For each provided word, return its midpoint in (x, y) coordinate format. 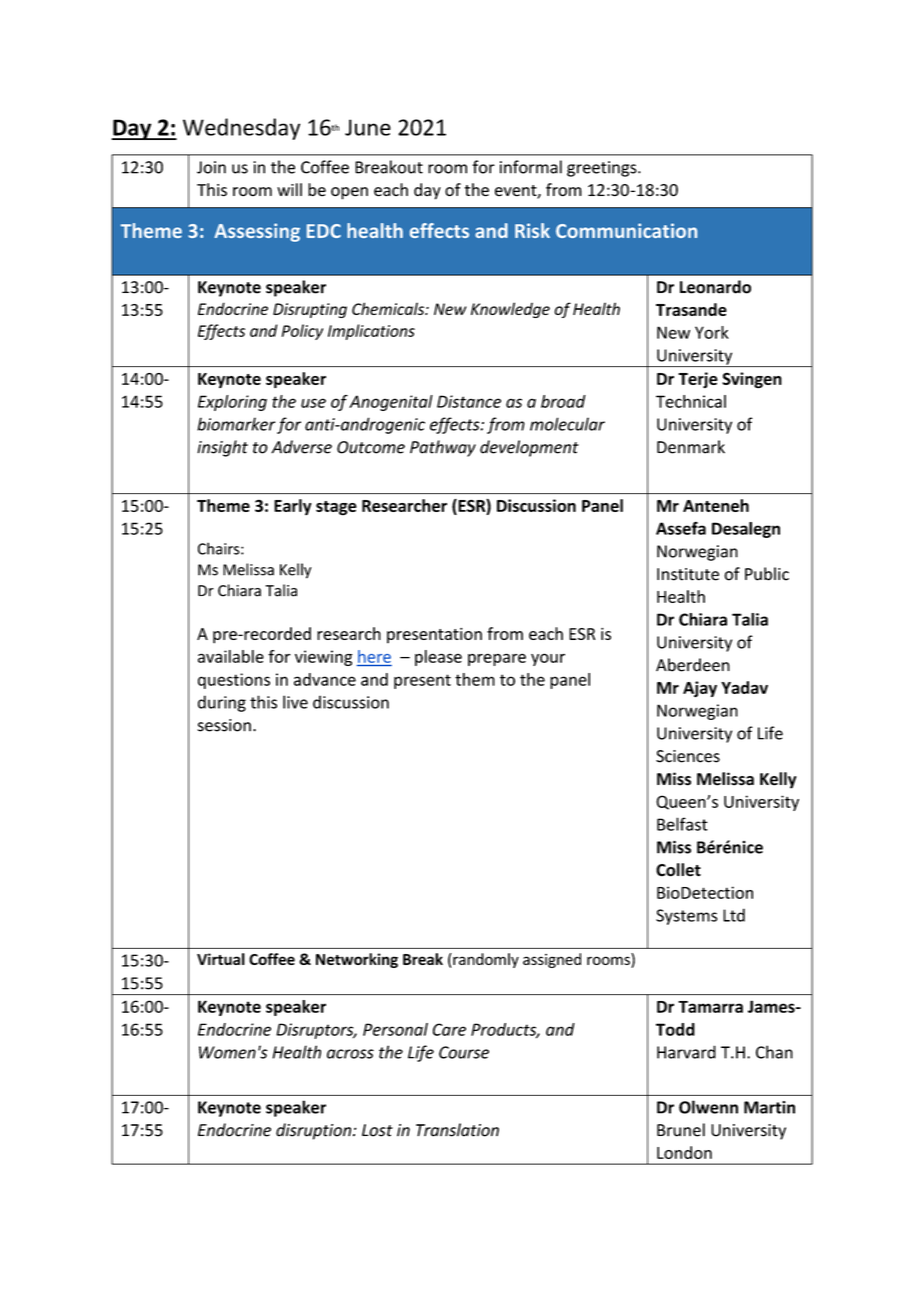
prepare (497, 659)
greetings (603, 169)
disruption (315, 1131)
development (529, 448)
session (224, 725)
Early (293, 507)
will (289, 189)
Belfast (682, 824)
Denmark (691, 447)
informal (531, 167)
